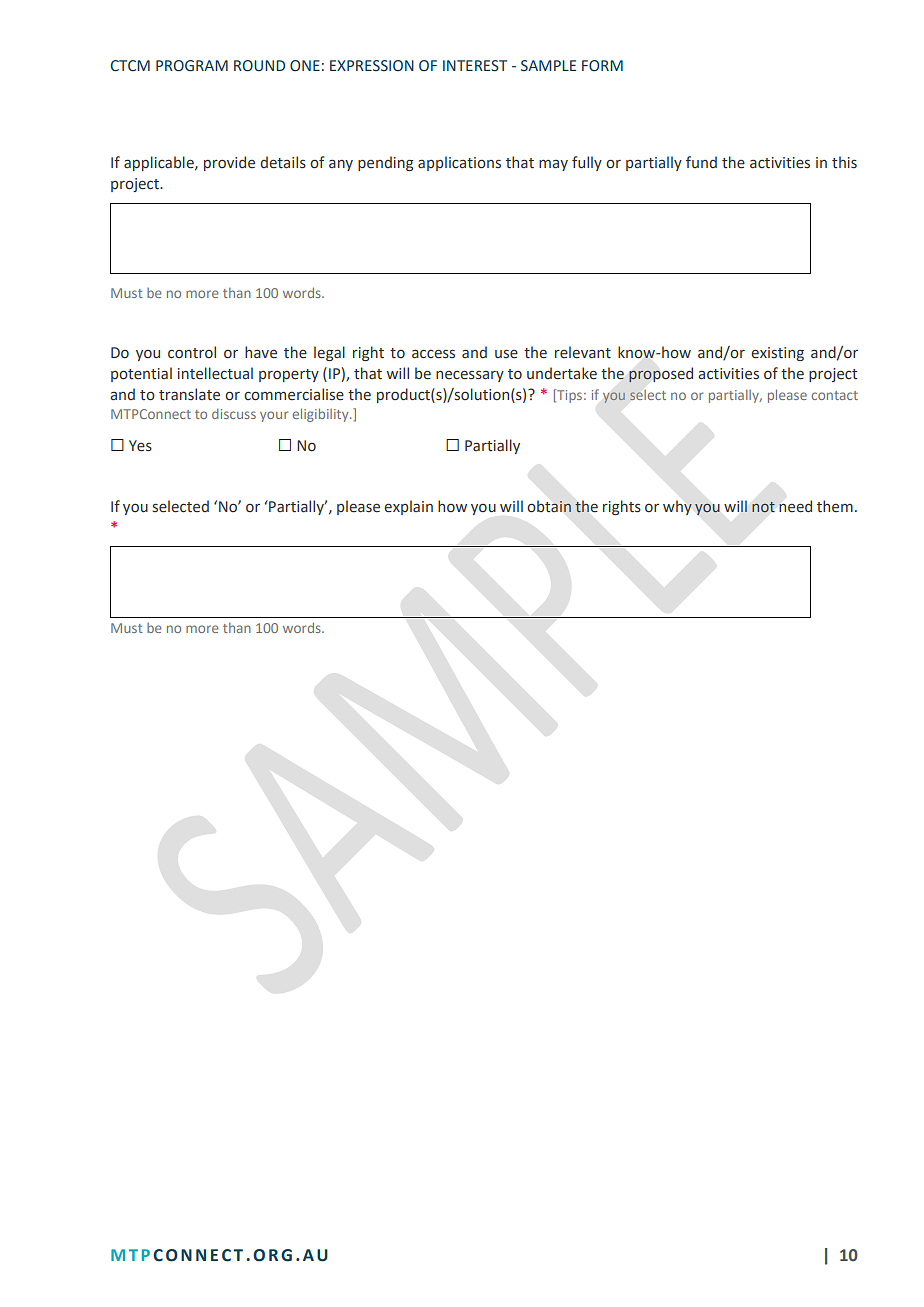  What do you see at coordinates (459, 163) in the screenshot?
I see `applications` at bounding box center [459, 163].
